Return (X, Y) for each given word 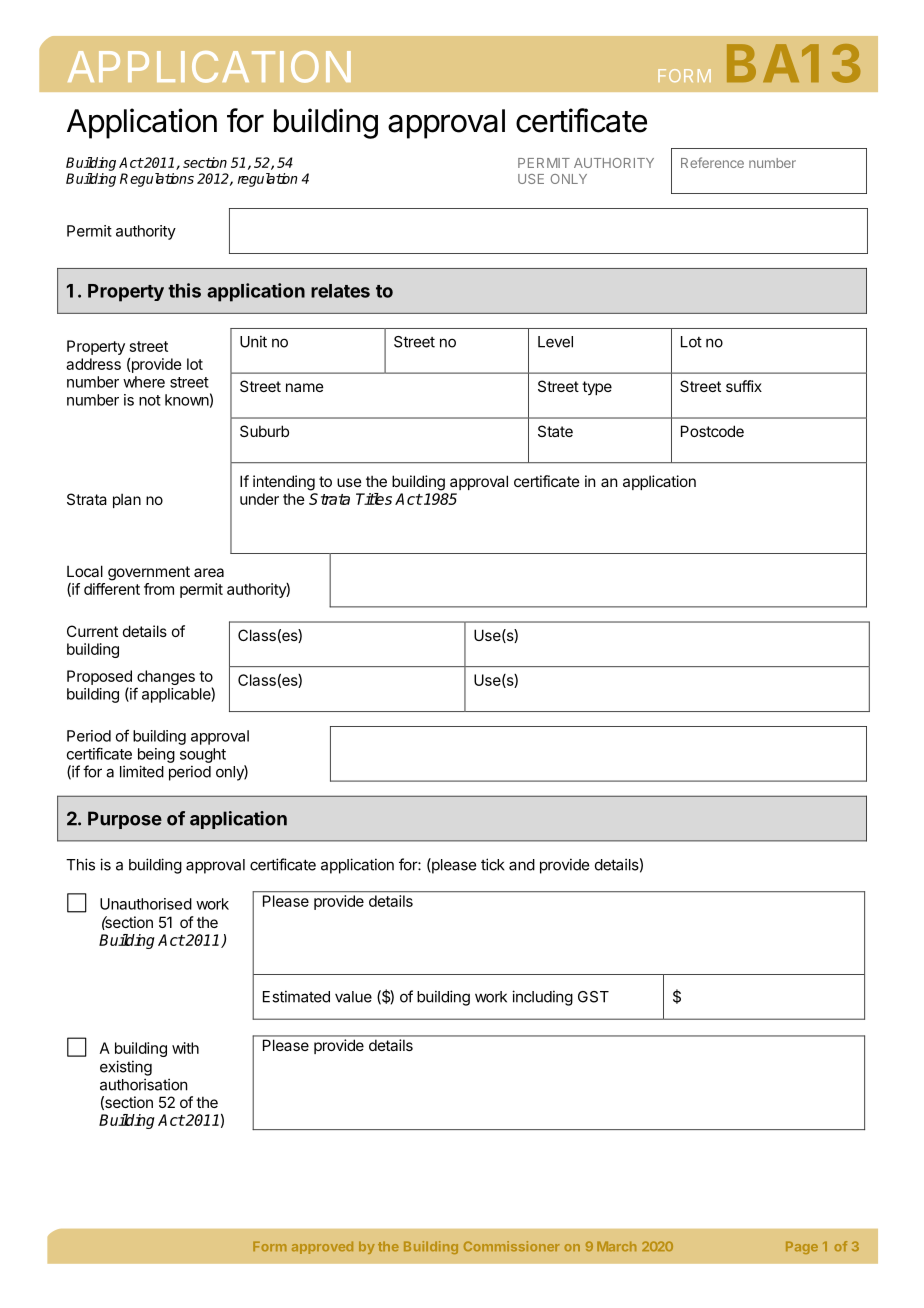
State (555, 431)
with (185, 1048)
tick (493, 864)
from (159, 589)
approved (322, 1247)
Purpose (125, 820)
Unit (253, 341)
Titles (374, 499)
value (353, 997)
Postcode (712, 431)
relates (340, 291)
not (150, 400)
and (522, 865)
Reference (712, 162)
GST (593, 997)
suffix (744, 386)
